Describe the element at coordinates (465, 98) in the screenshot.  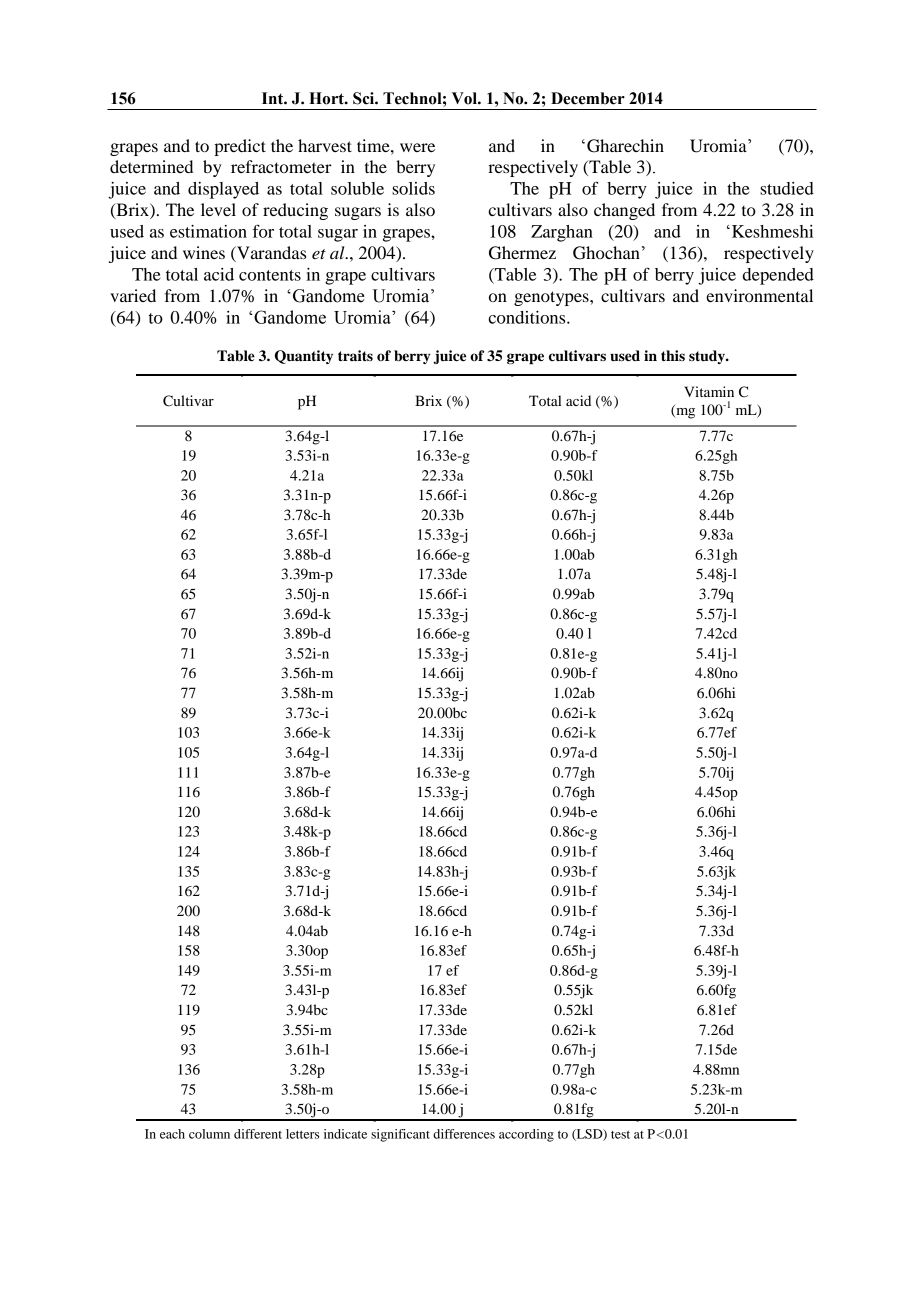
I see `Vol` at that location.
